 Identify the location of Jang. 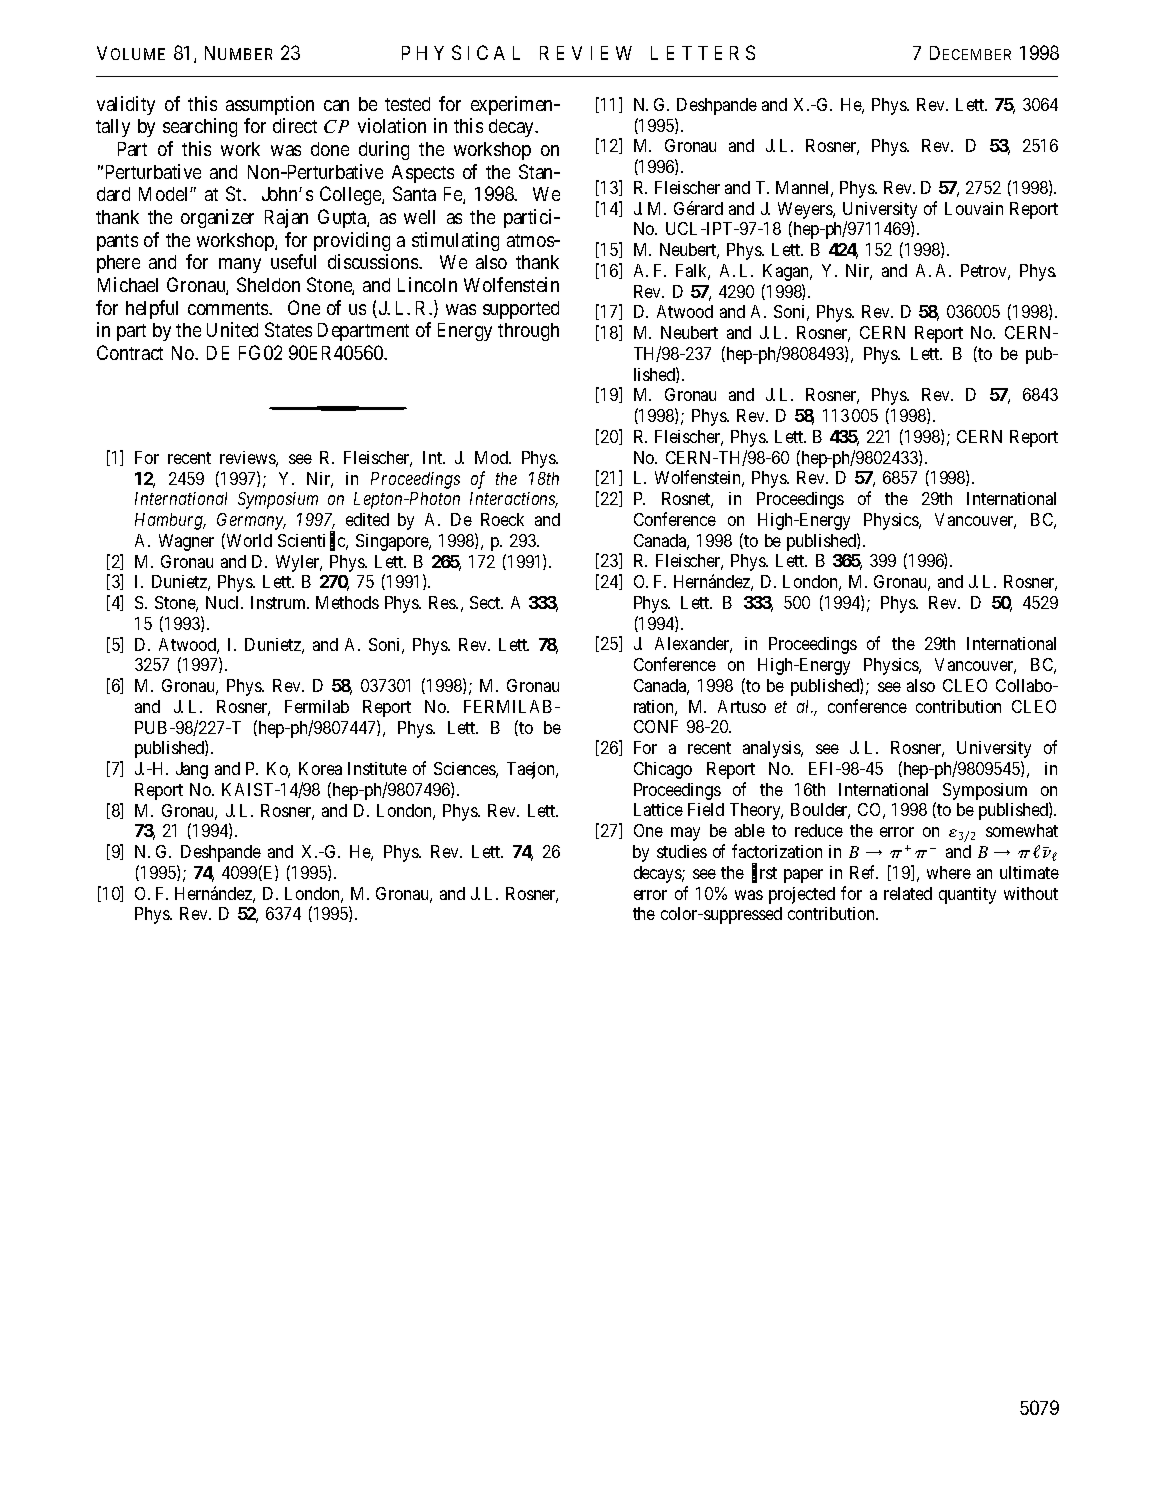
(192, 770).
